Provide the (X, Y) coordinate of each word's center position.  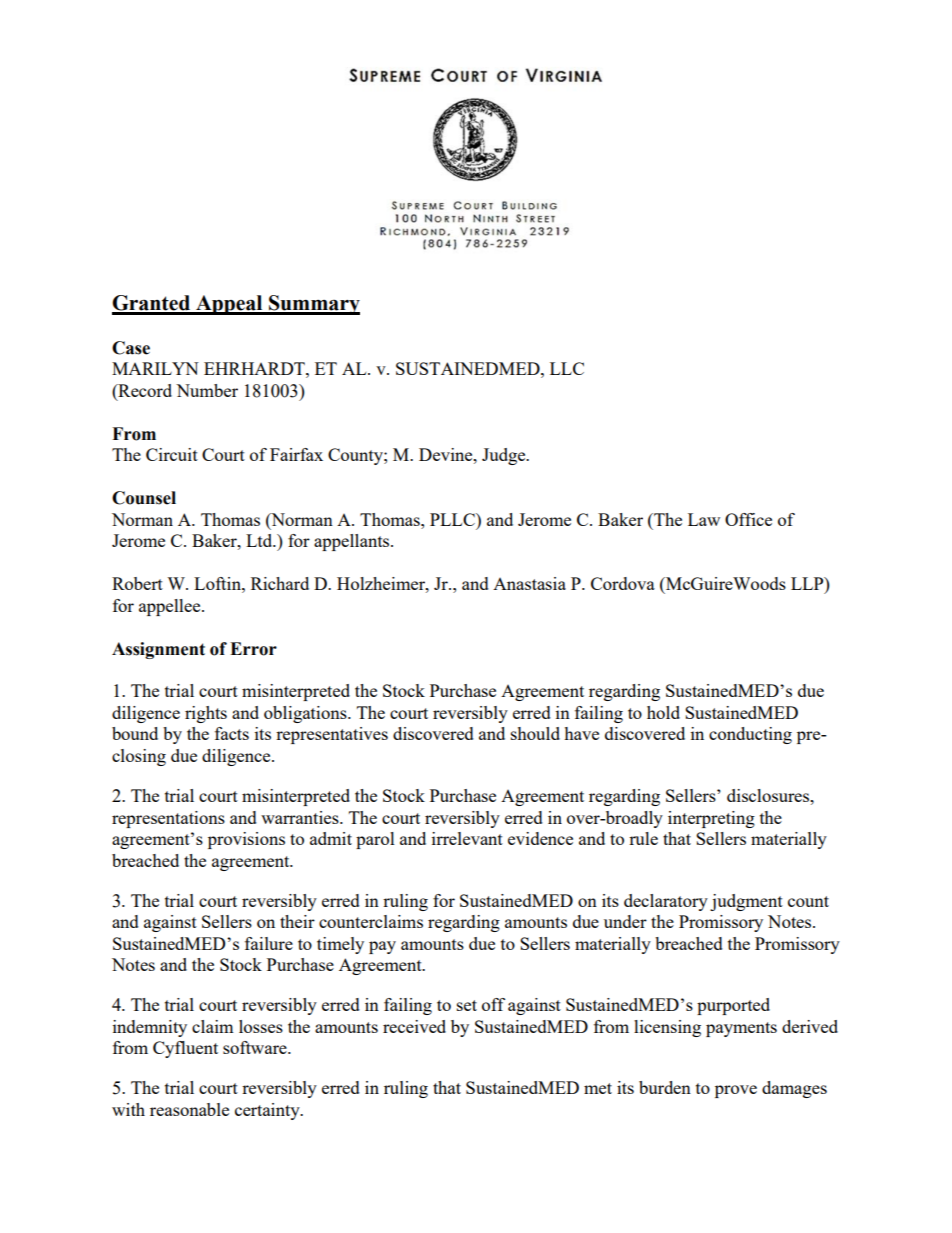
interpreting (711, 819)
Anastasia (529, 583)
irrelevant (467, 838)
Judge (505, 456)
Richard (280, 583)
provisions (246, 840)
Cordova (623, 583)
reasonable (189, 1109)
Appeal (229, 305)
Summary (313, 305)
